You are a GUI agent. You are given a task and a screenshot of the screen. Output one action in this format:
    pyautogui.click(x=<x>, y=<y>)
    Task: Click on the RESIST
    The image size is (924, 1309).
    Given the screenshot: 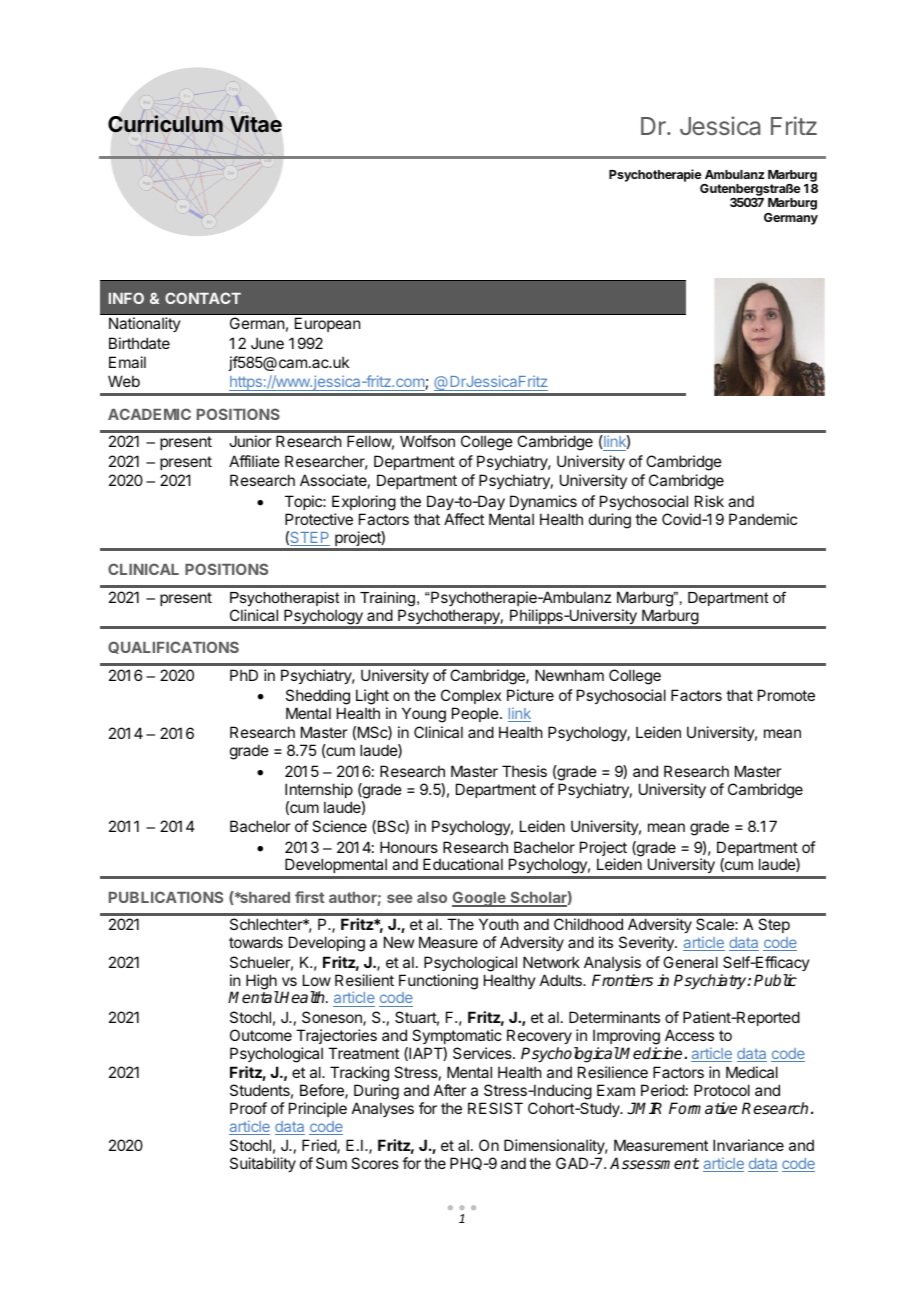 What is the action you would take?
    pyautogui.click(x=495, y=1108)
